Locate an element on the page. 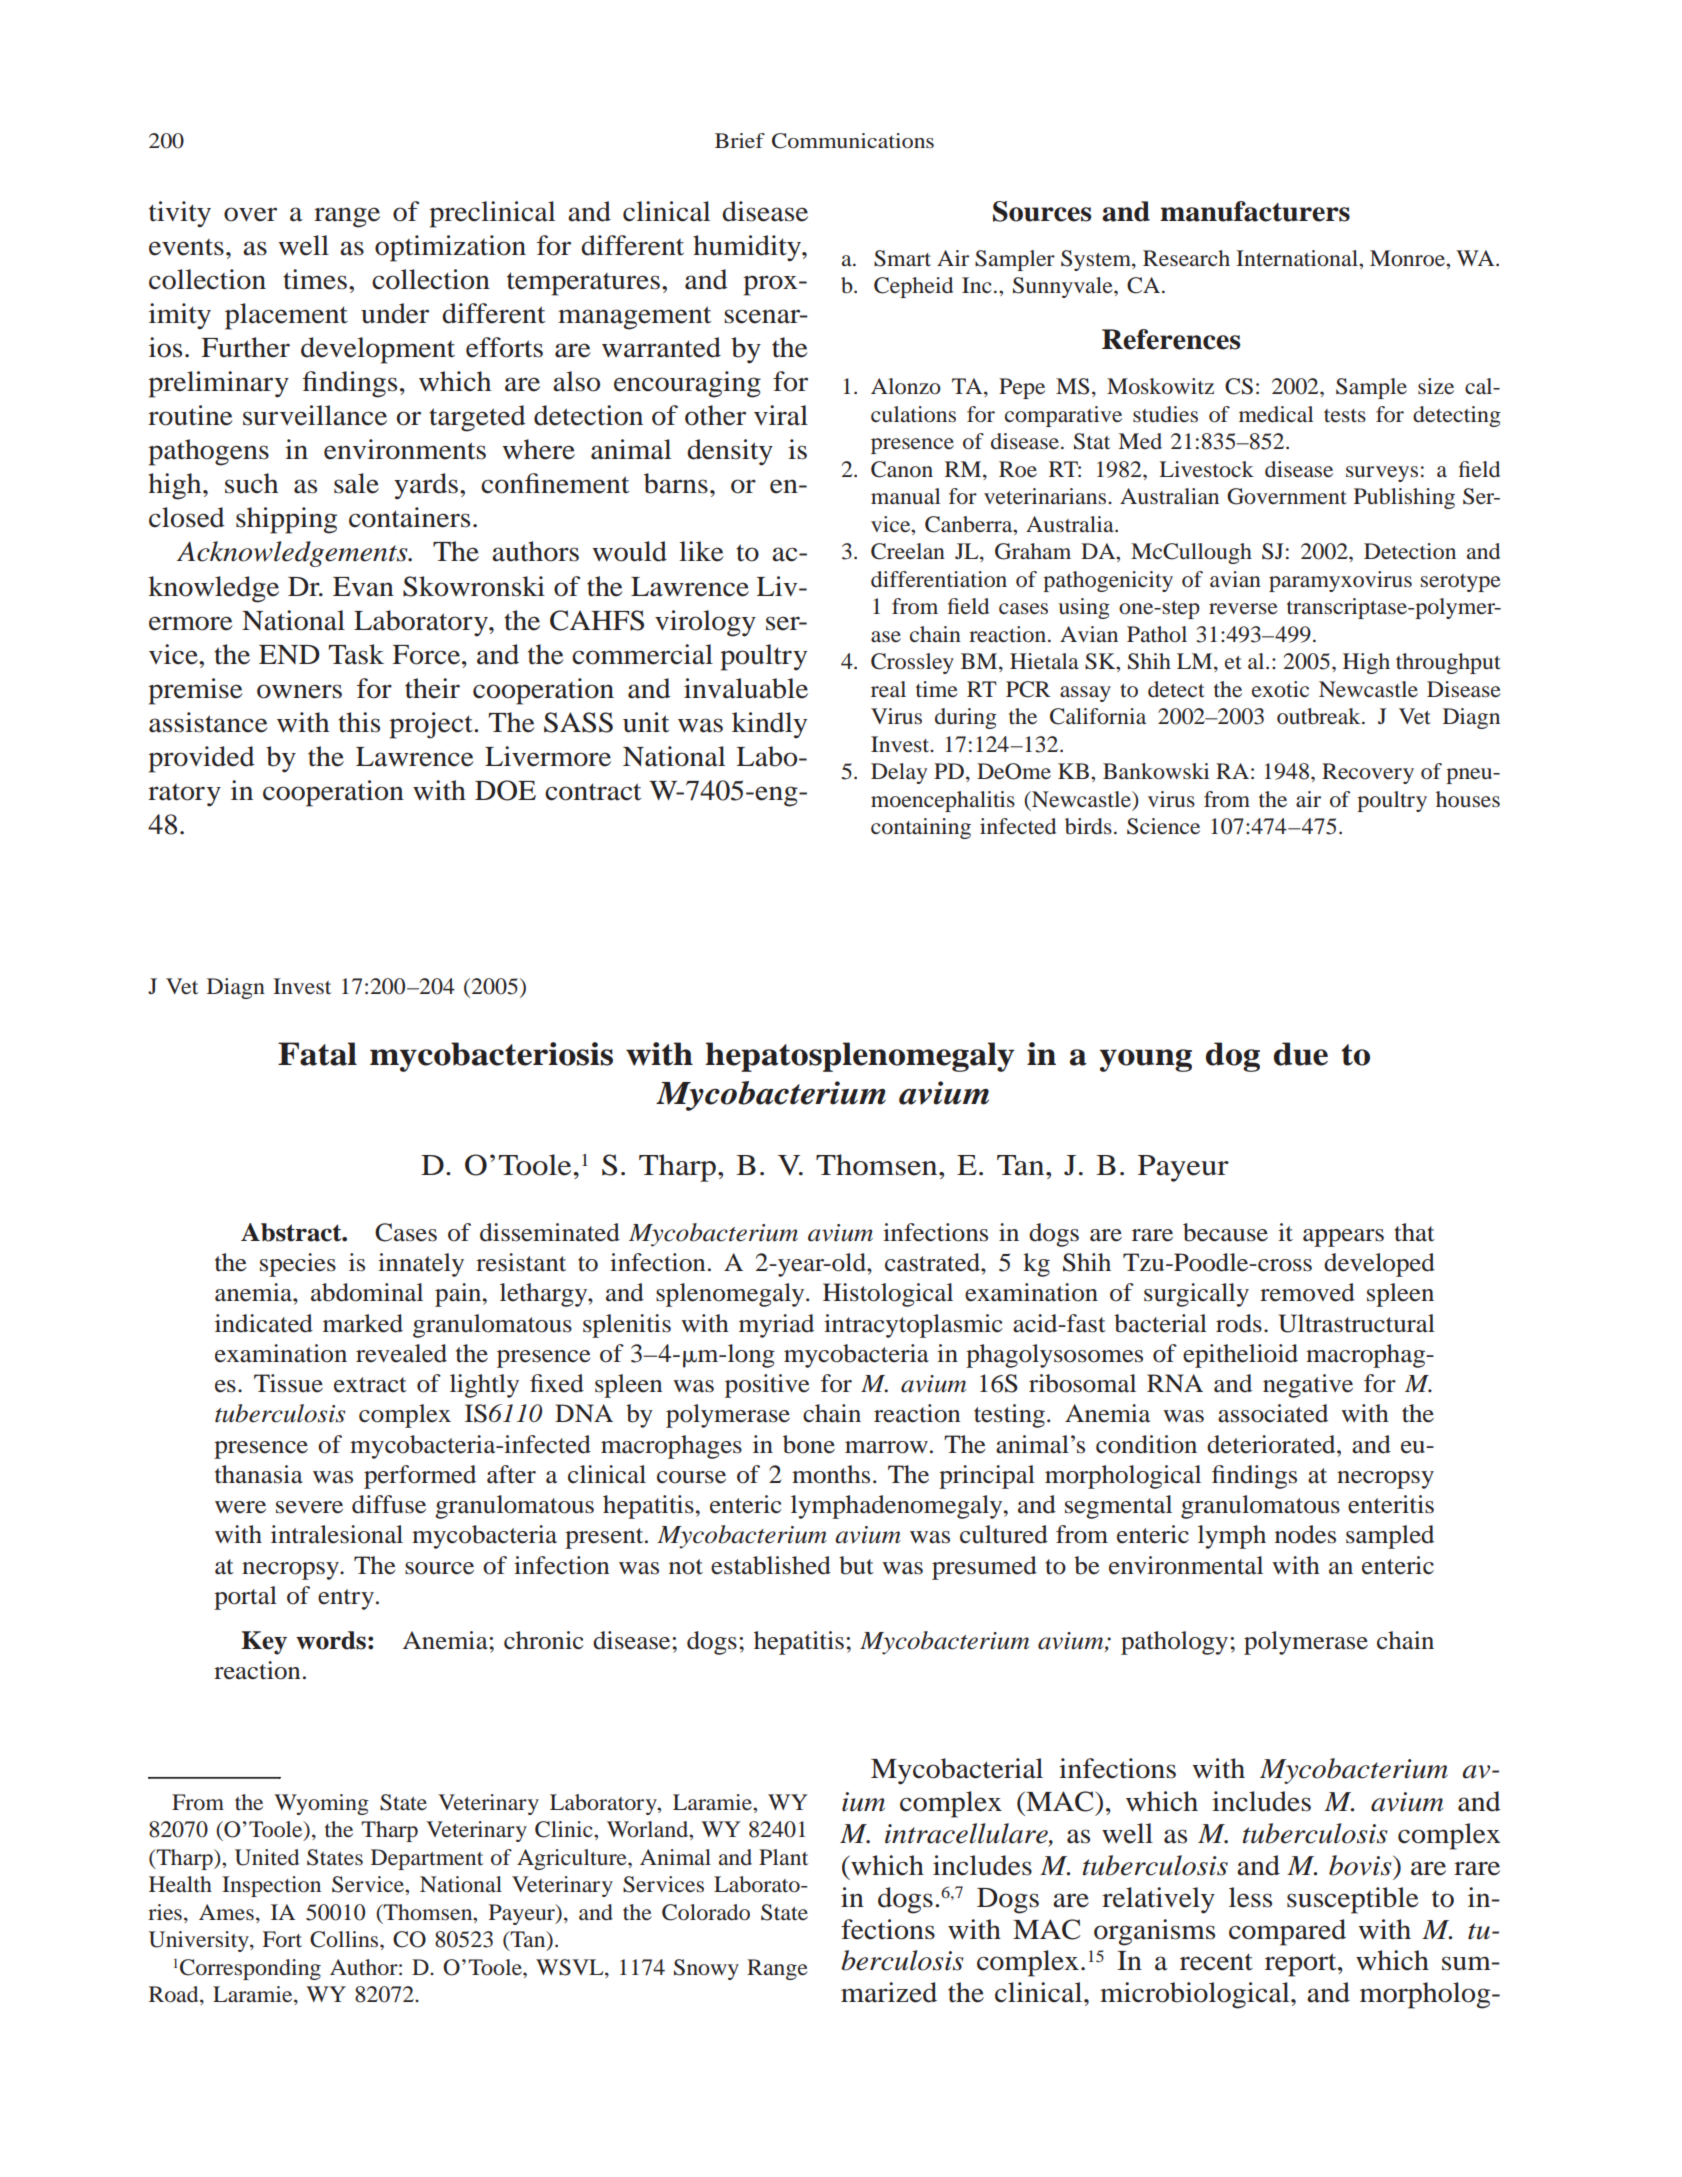  Communications is located at coordinates (853, 141).
